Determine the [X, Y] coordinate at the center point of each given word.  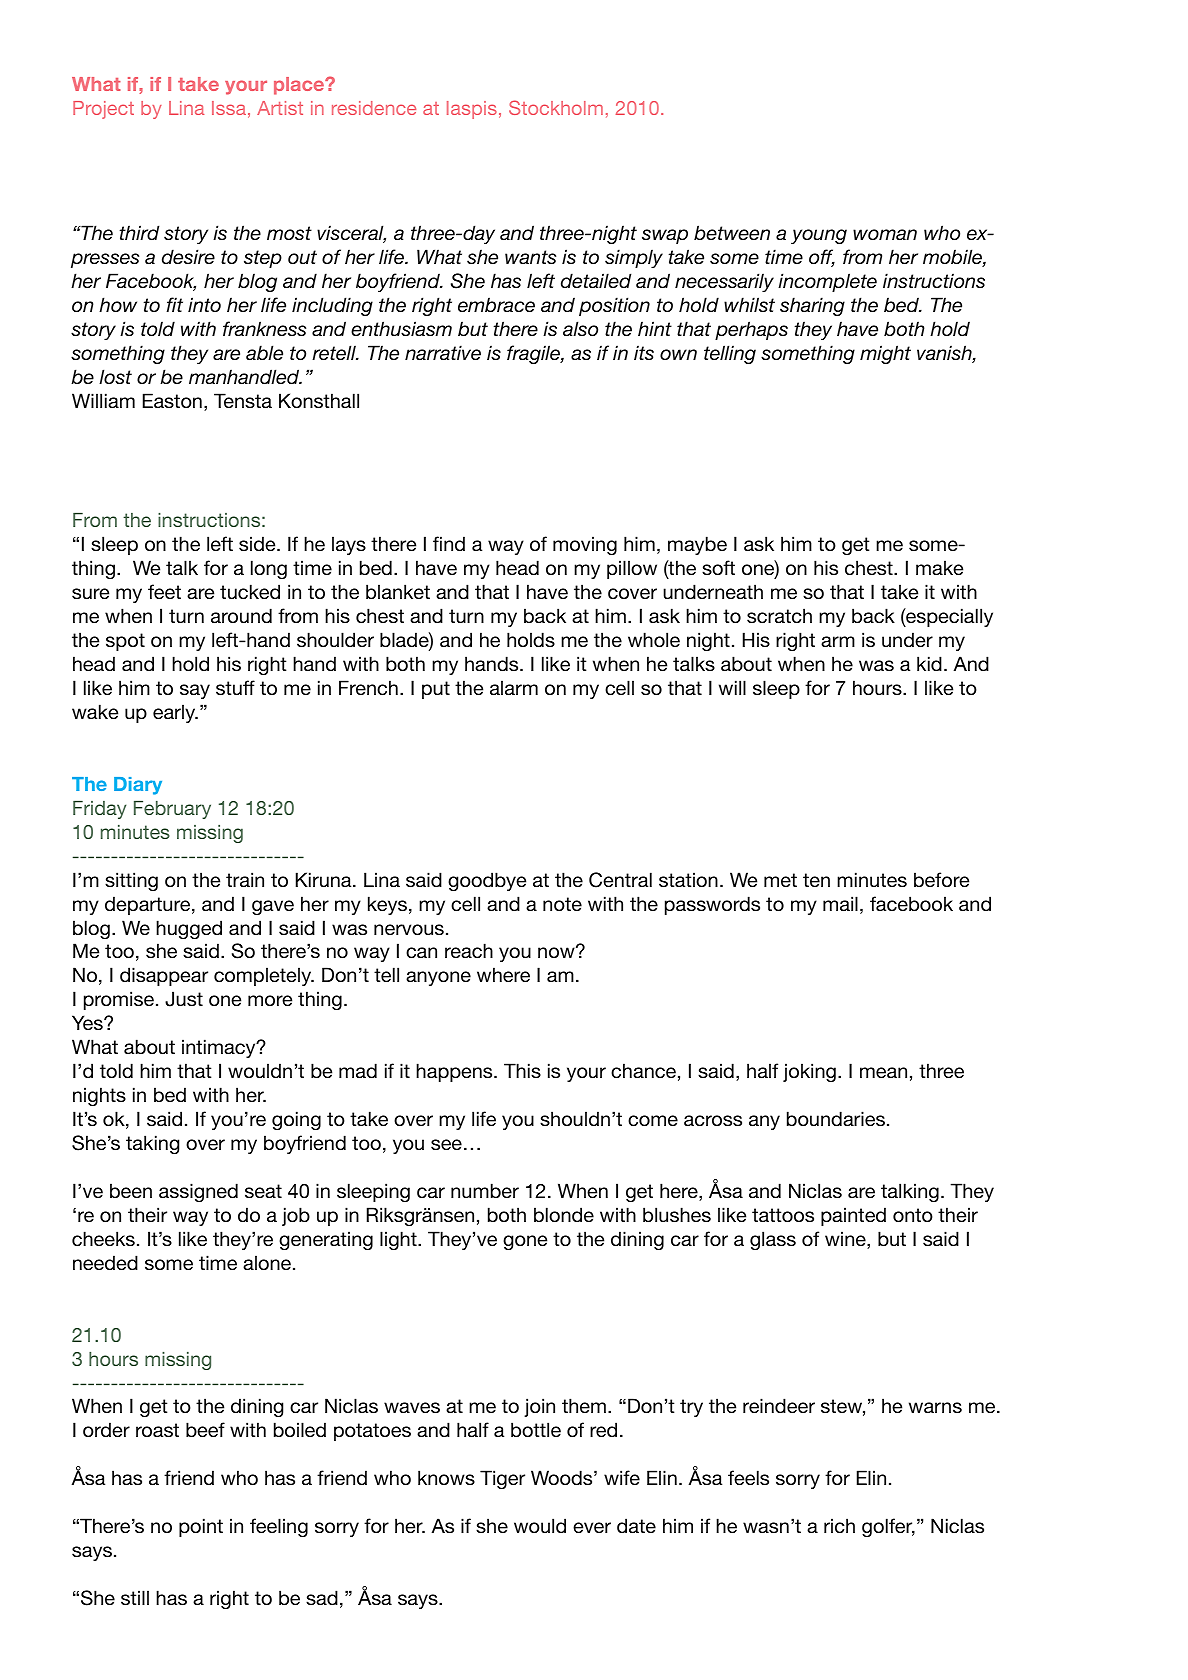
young [819, 236]
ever [592, 1528]
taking [152, 1144]
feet [164, 591]
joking [809, 1072]
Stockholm [556, 107]
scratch [779, 616]
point [201, 1527]
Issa [229, 108]
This [522, 1070]
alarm [514, 688]
